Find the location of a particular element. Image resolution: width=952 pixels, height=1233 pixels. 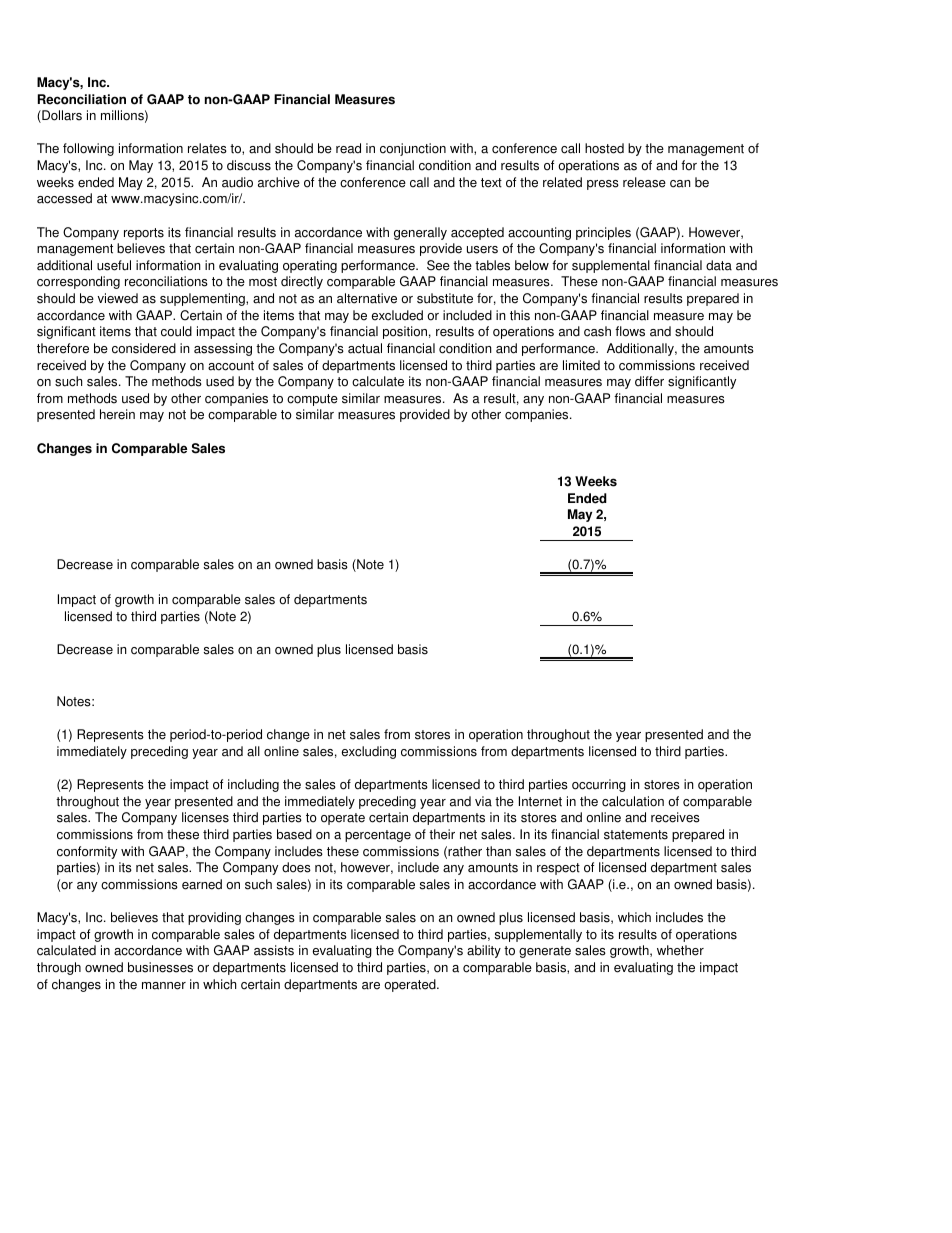

compute is located at coordinates (312, 400).
